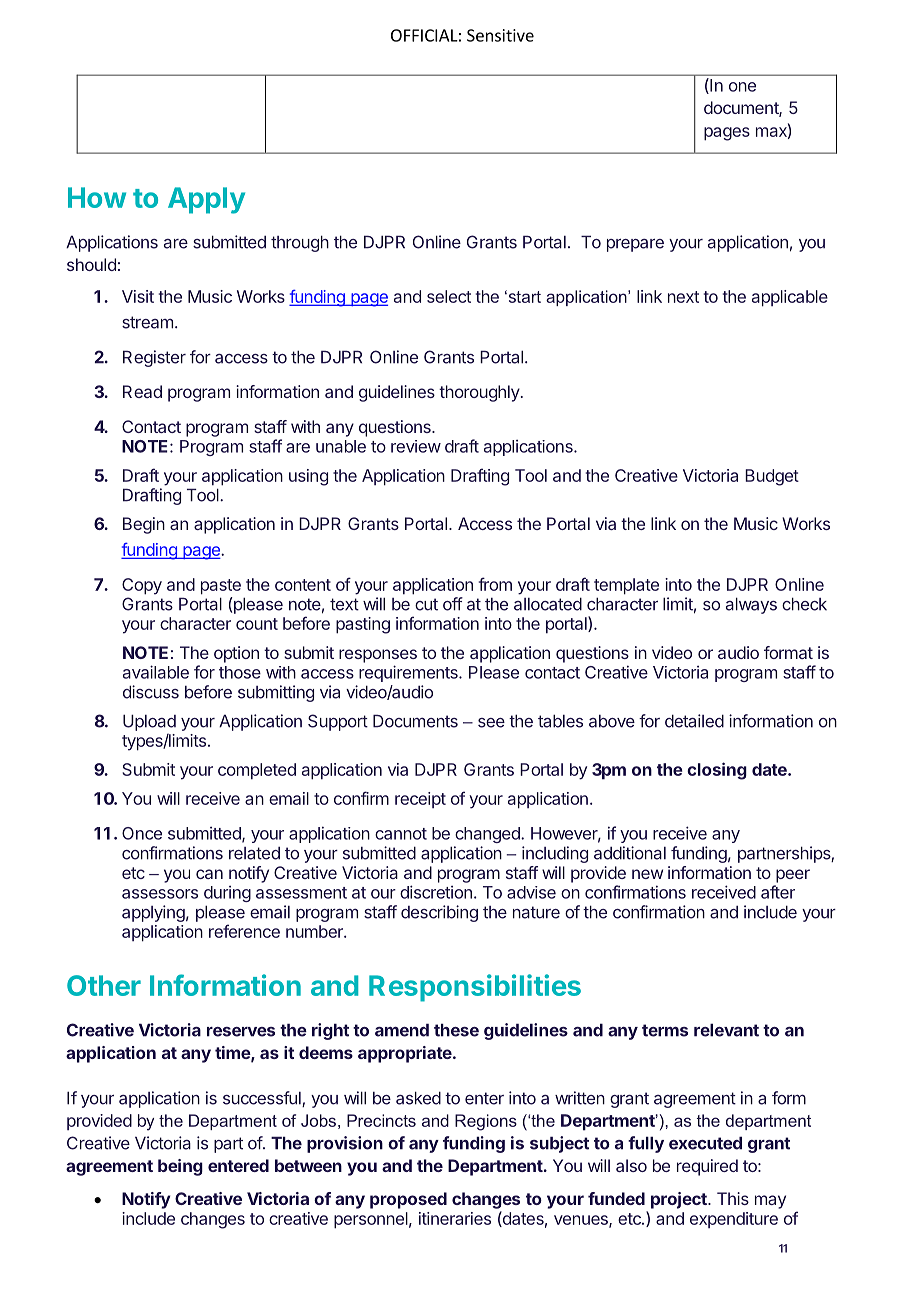  Describe the element at coordinates (751, 605) in the screenshot. I see `always` at that location.
